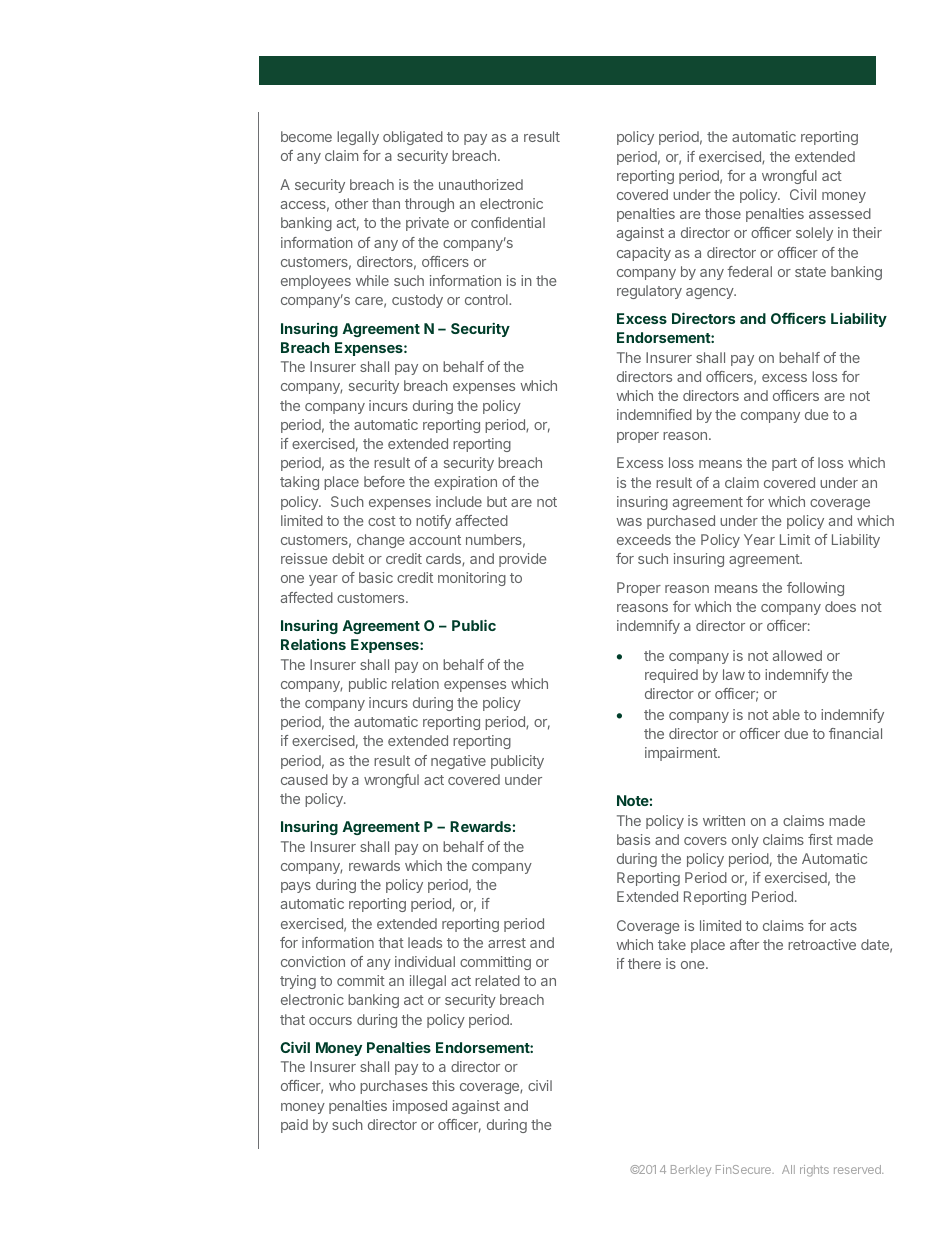 The image size is (952, 1233). Describe the element at coordinates (342, 1085) in the screenshot. I see `who` at that location.
